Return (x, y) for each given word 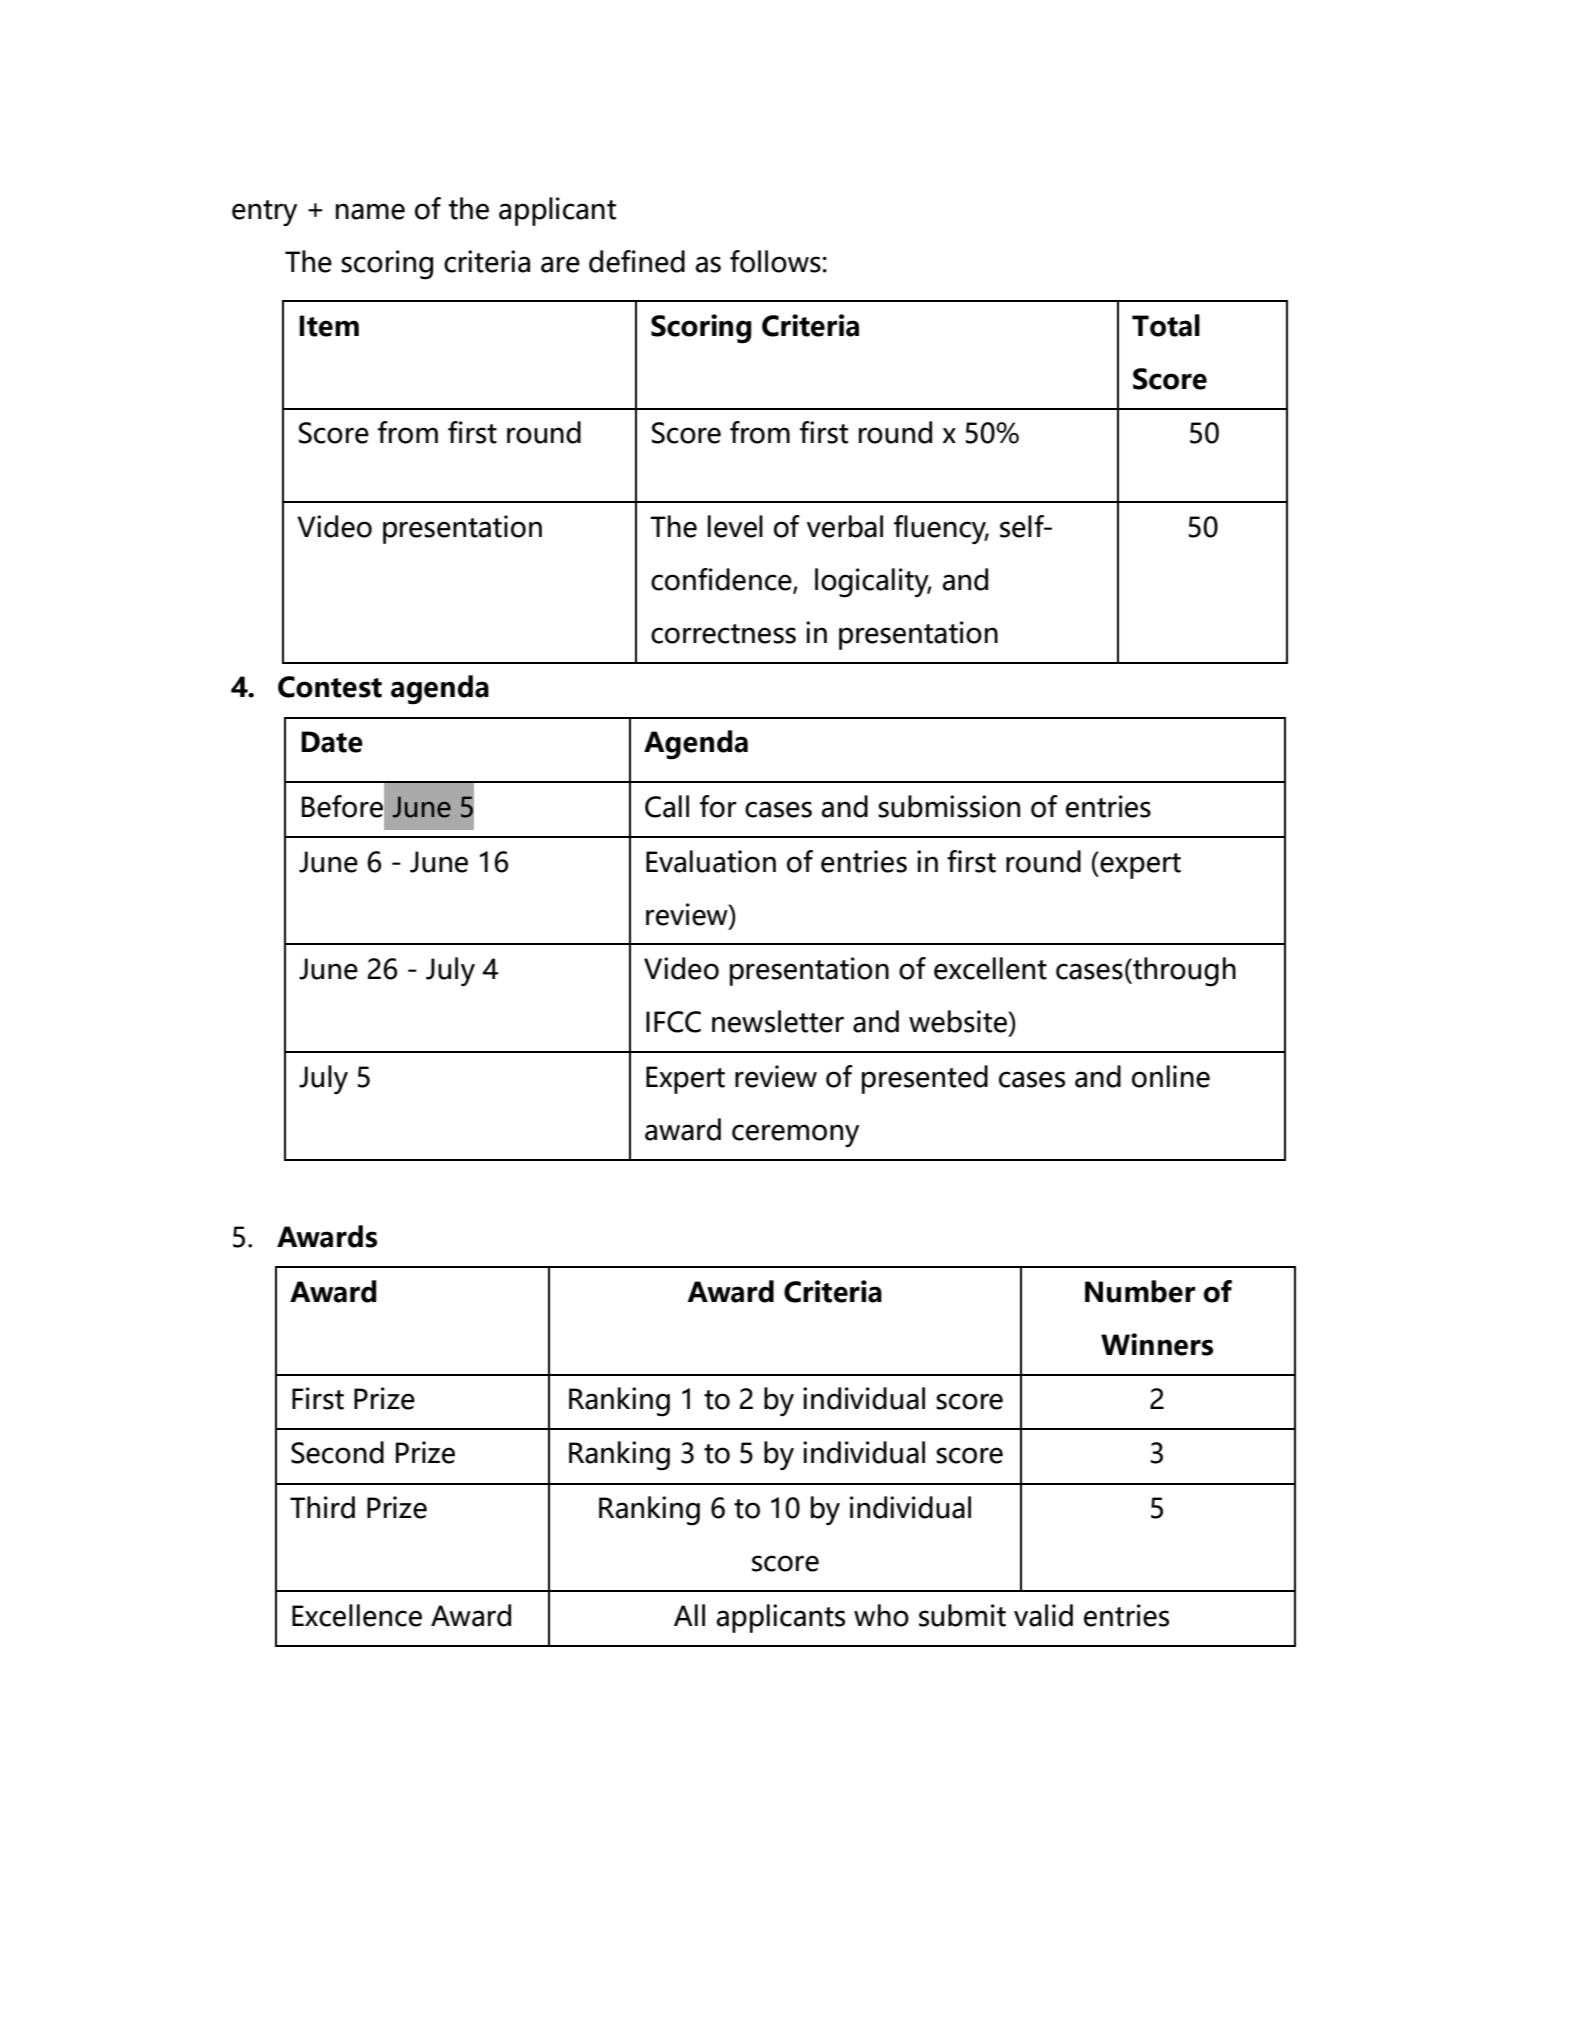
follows (775, 261)
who (881, 1615)
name (370, 211)
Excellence (357, 1615)
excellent (990, 968)
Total (1166, 325)
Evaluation (711, 861)
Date (332, 742)
